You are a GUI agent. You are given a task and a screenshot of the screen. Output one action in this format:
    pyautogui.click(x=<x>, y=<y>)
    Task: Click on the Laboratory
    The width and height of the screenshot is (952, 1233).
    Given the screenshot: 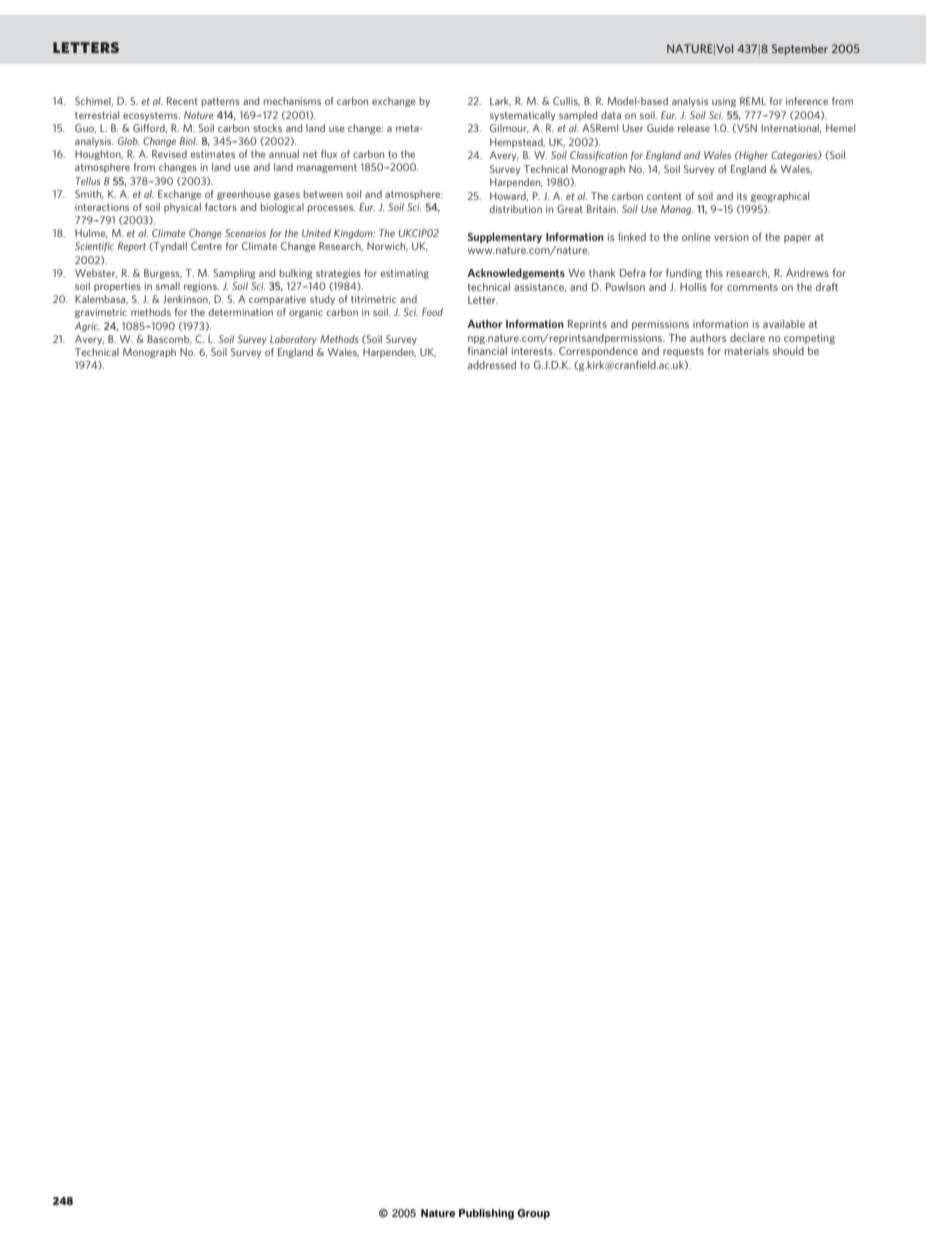 What is the action you would take?
    pyautogui.click(x=293, y=340)
